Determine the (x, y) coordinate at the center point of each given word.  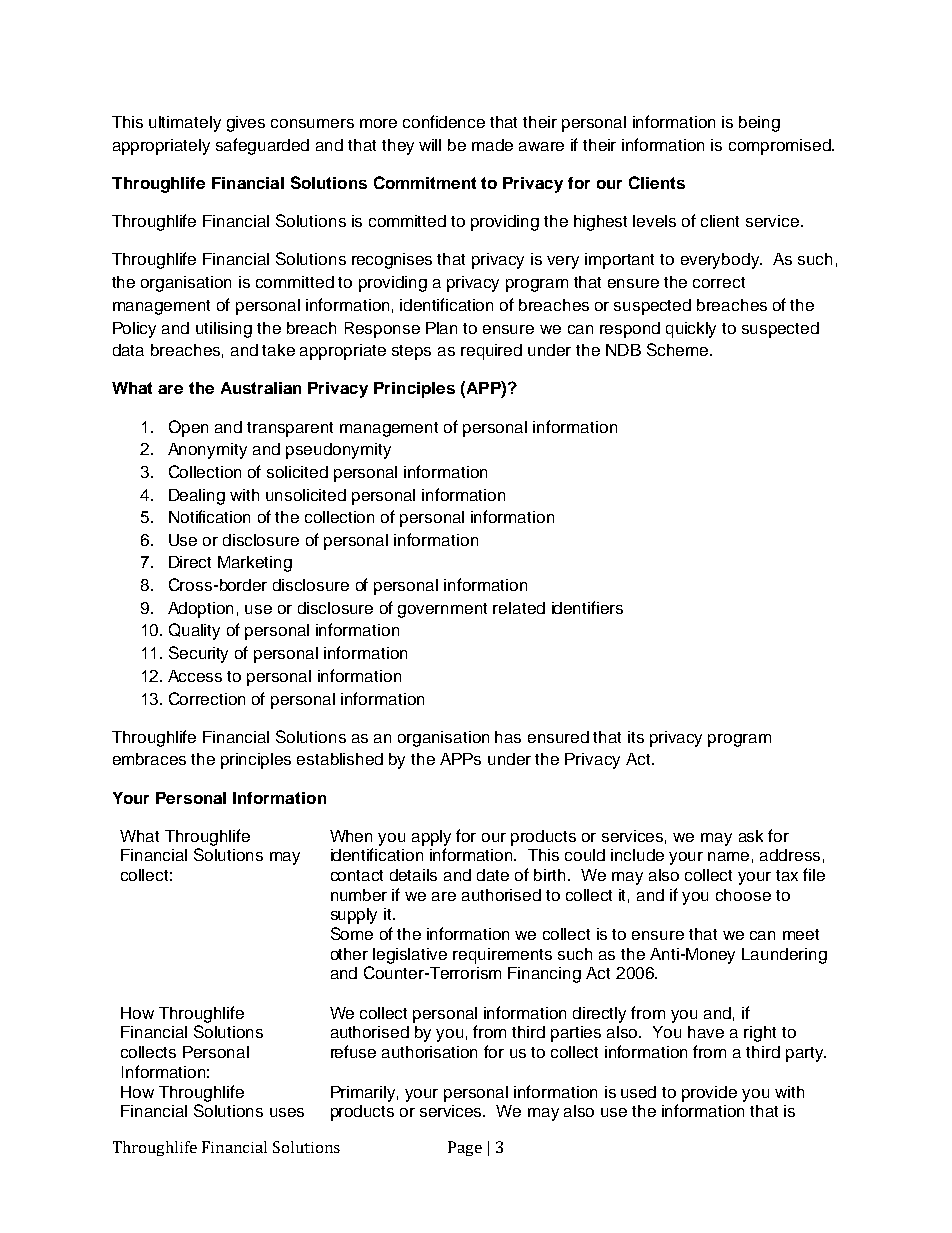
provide (709, 1094)
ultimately (185, 124)
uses (287, 1112)
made (492, 145)
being (759, 124)
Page (465, 1148)
